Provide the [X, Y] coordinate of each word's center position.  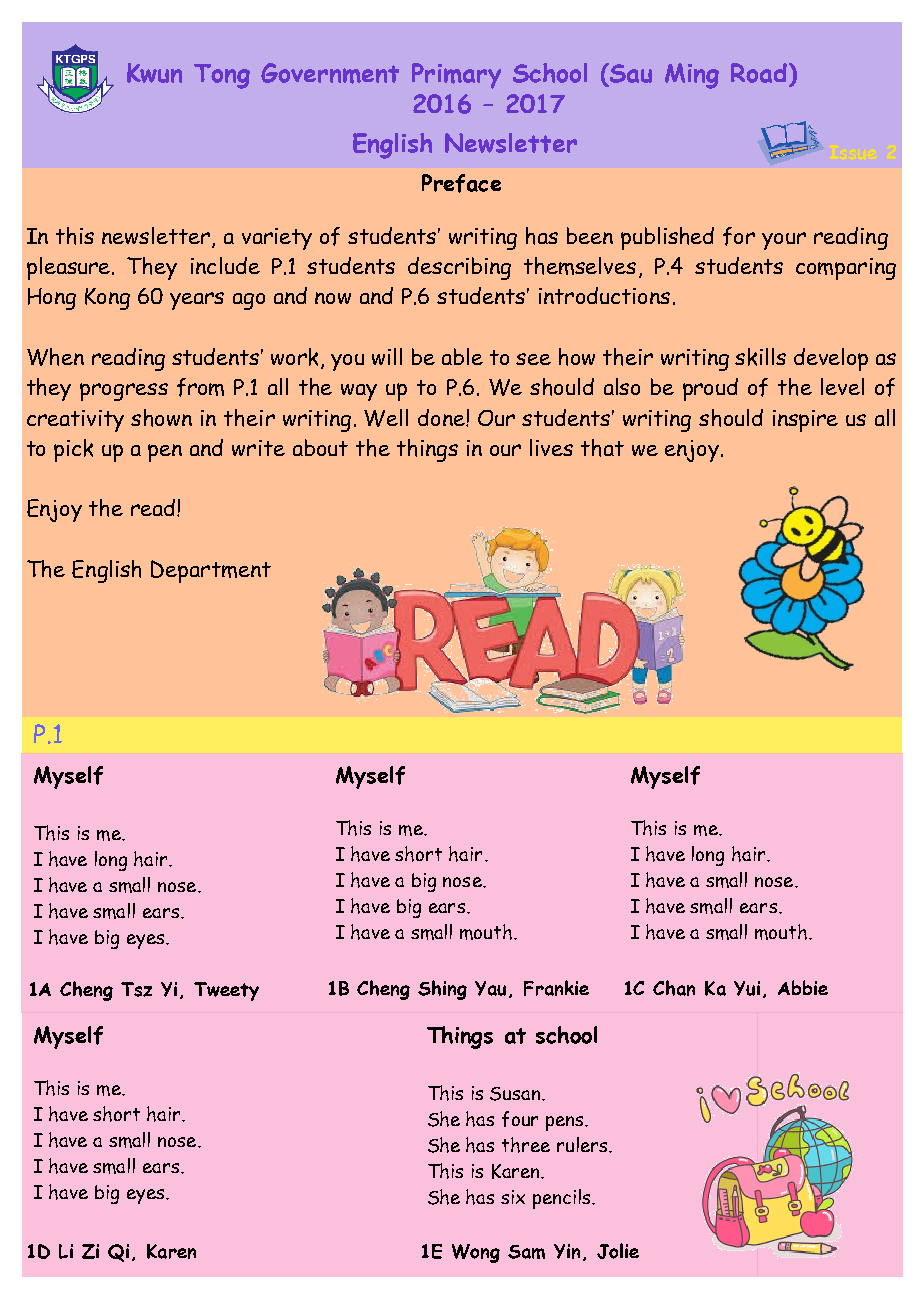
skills [760, 357]
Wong [476, 1253]
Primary [456, 76]
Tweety [226, 991]
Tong [222, 76]
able [462, 356]
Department [211, 571]
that [602, 448]
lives [551, 447]
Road [759, 73]
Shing [442, 990]
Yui [747, 988]
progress [124, 392]
